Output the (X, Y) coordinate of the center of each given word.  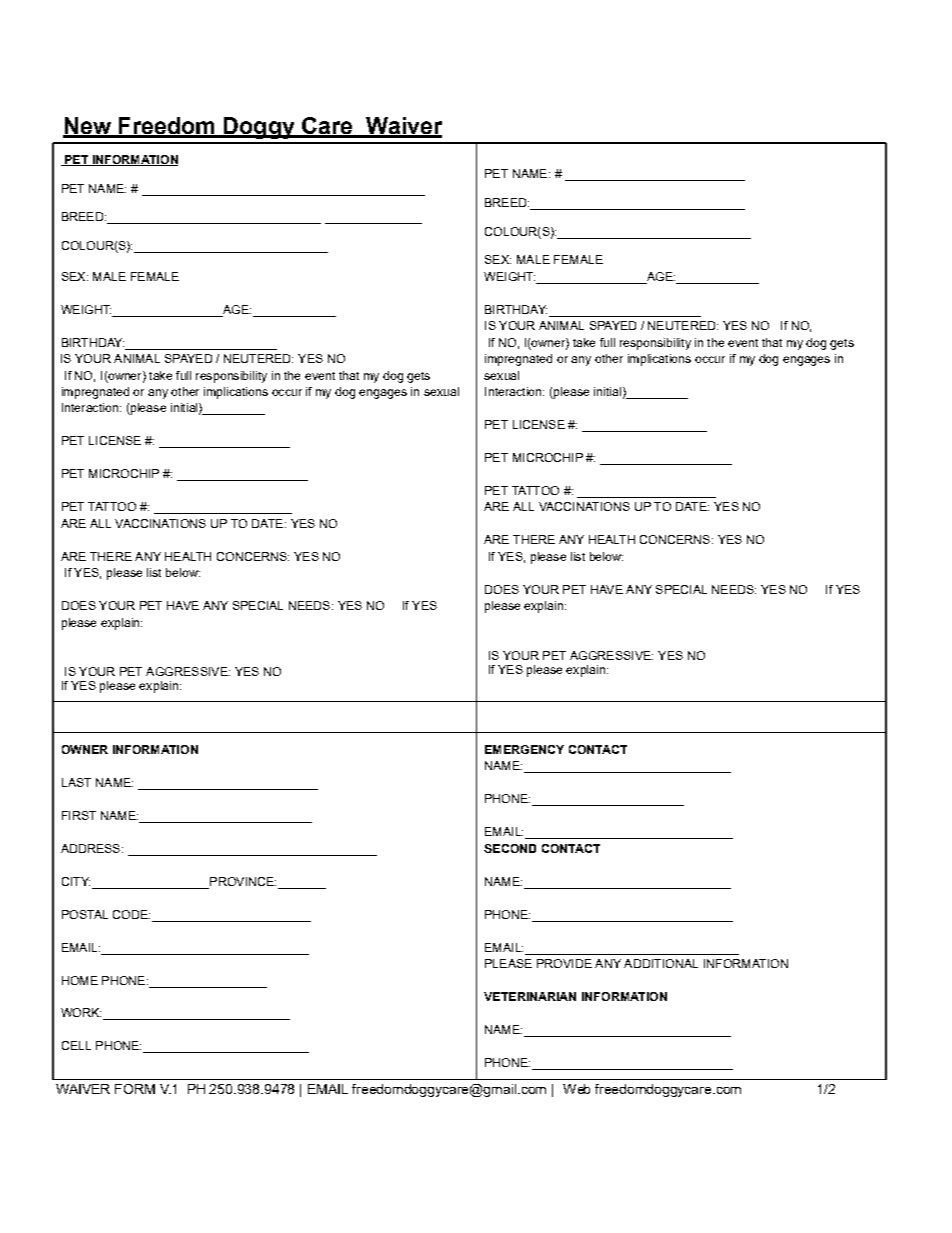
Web (576, 1089)
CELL (76, 1045)
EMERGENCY (524, 749)
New (88, 127)
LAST (76, 782)
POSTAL (85, 914)
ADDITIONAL (661, 963)
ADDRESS (92, 848)
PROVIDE (564, 963)
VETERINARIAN (530, 996)
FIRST (79, 815)
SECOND (510, 848)
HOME (80, 980)
